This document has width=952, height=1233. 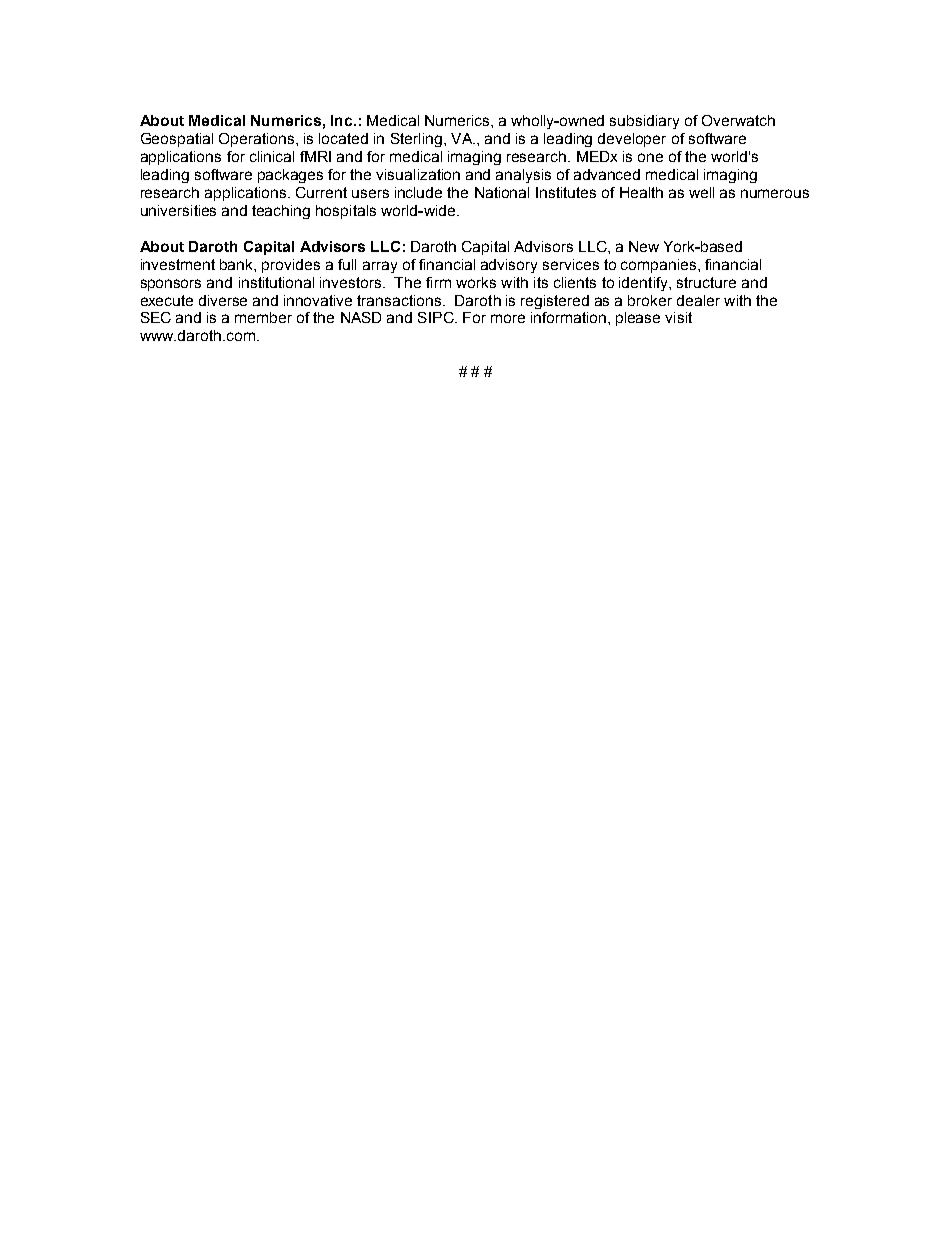 I want to click on Overwatch, so click(x=738, y=120).
